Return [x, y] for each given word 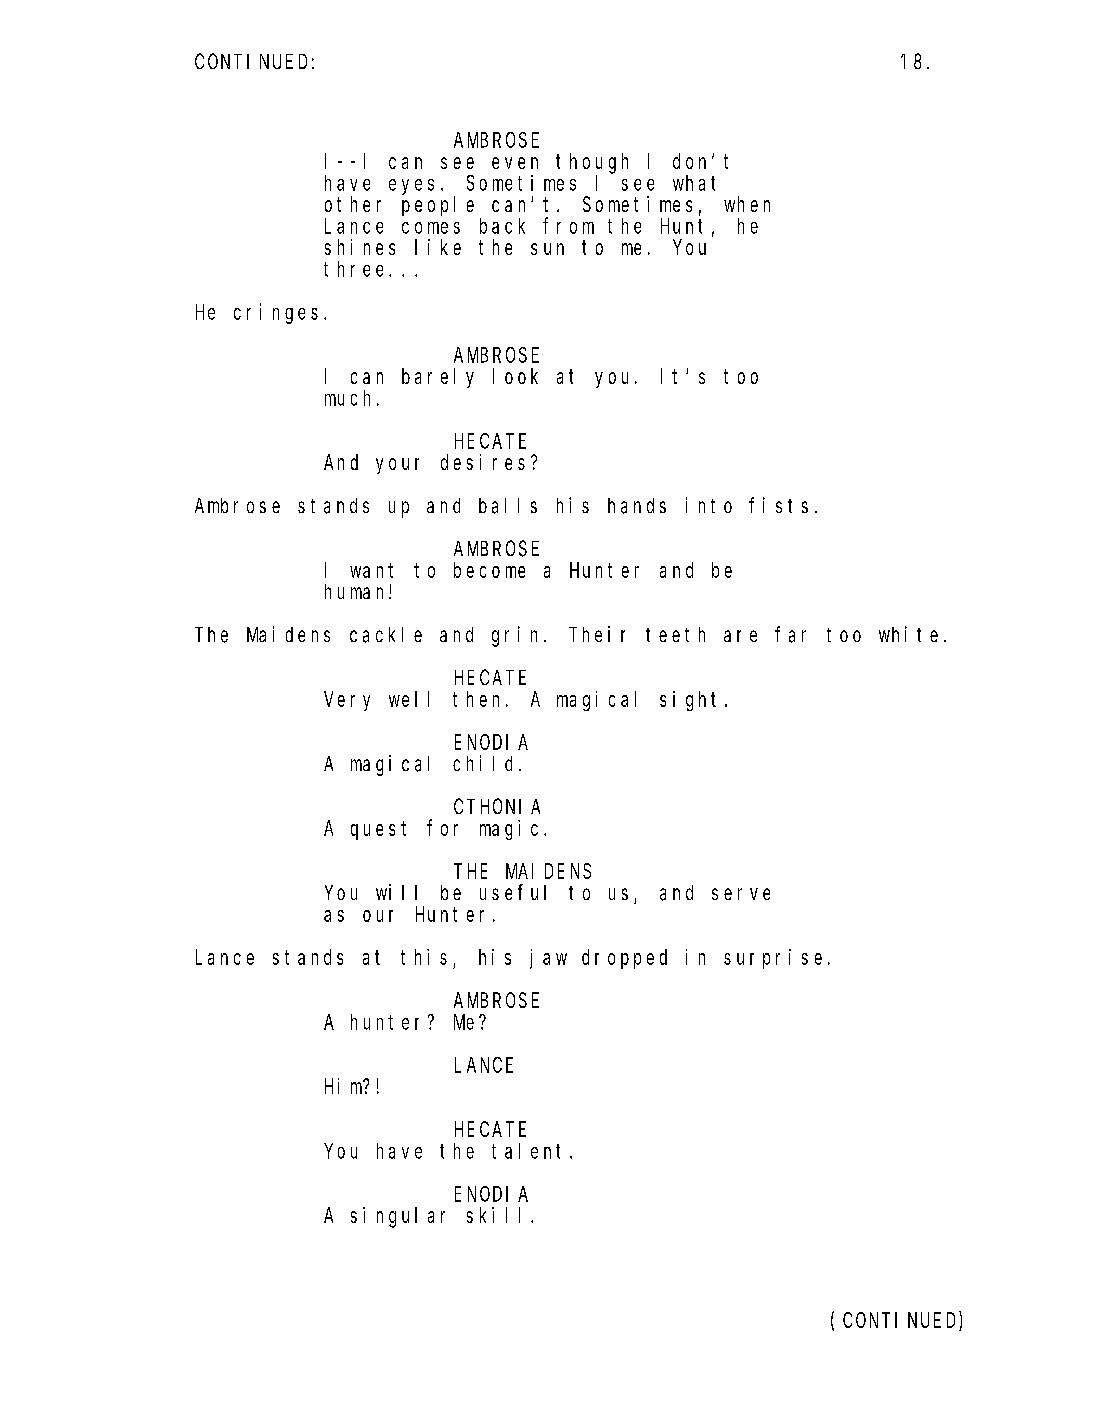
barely [438, 378]
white [908, 634]
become [489, 570]
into [709, 505]
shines [360, 247]
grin [518, 636]
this [424, 957]
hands [637, 506]
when [747, 204]
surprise [773, 959]
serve [741, 894]
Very [347, 701]
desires [483, 462]
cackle [386, 635]
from [568, 226]
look [515, 376]
